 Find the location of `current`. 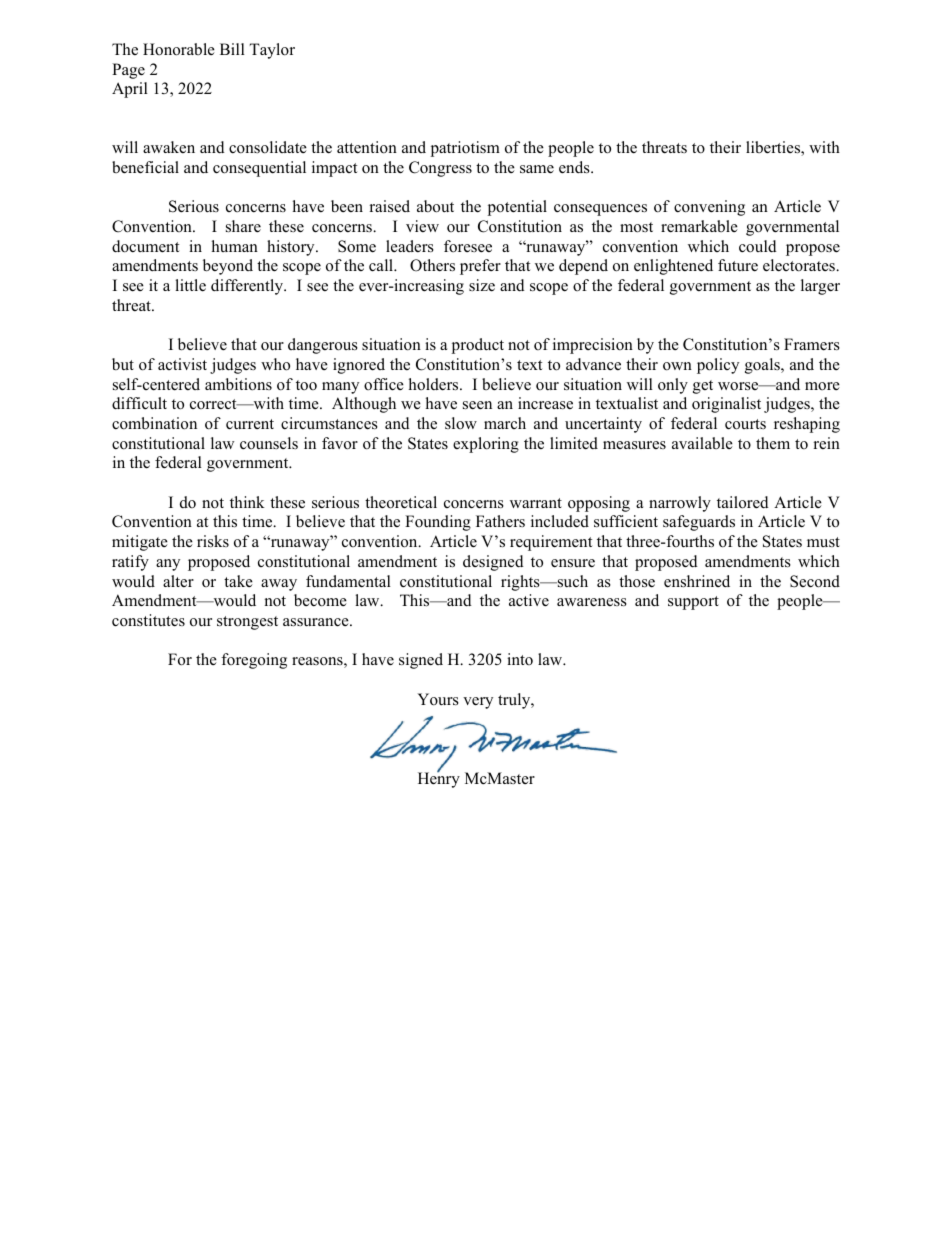

current is located at coordinates (250, 424).
